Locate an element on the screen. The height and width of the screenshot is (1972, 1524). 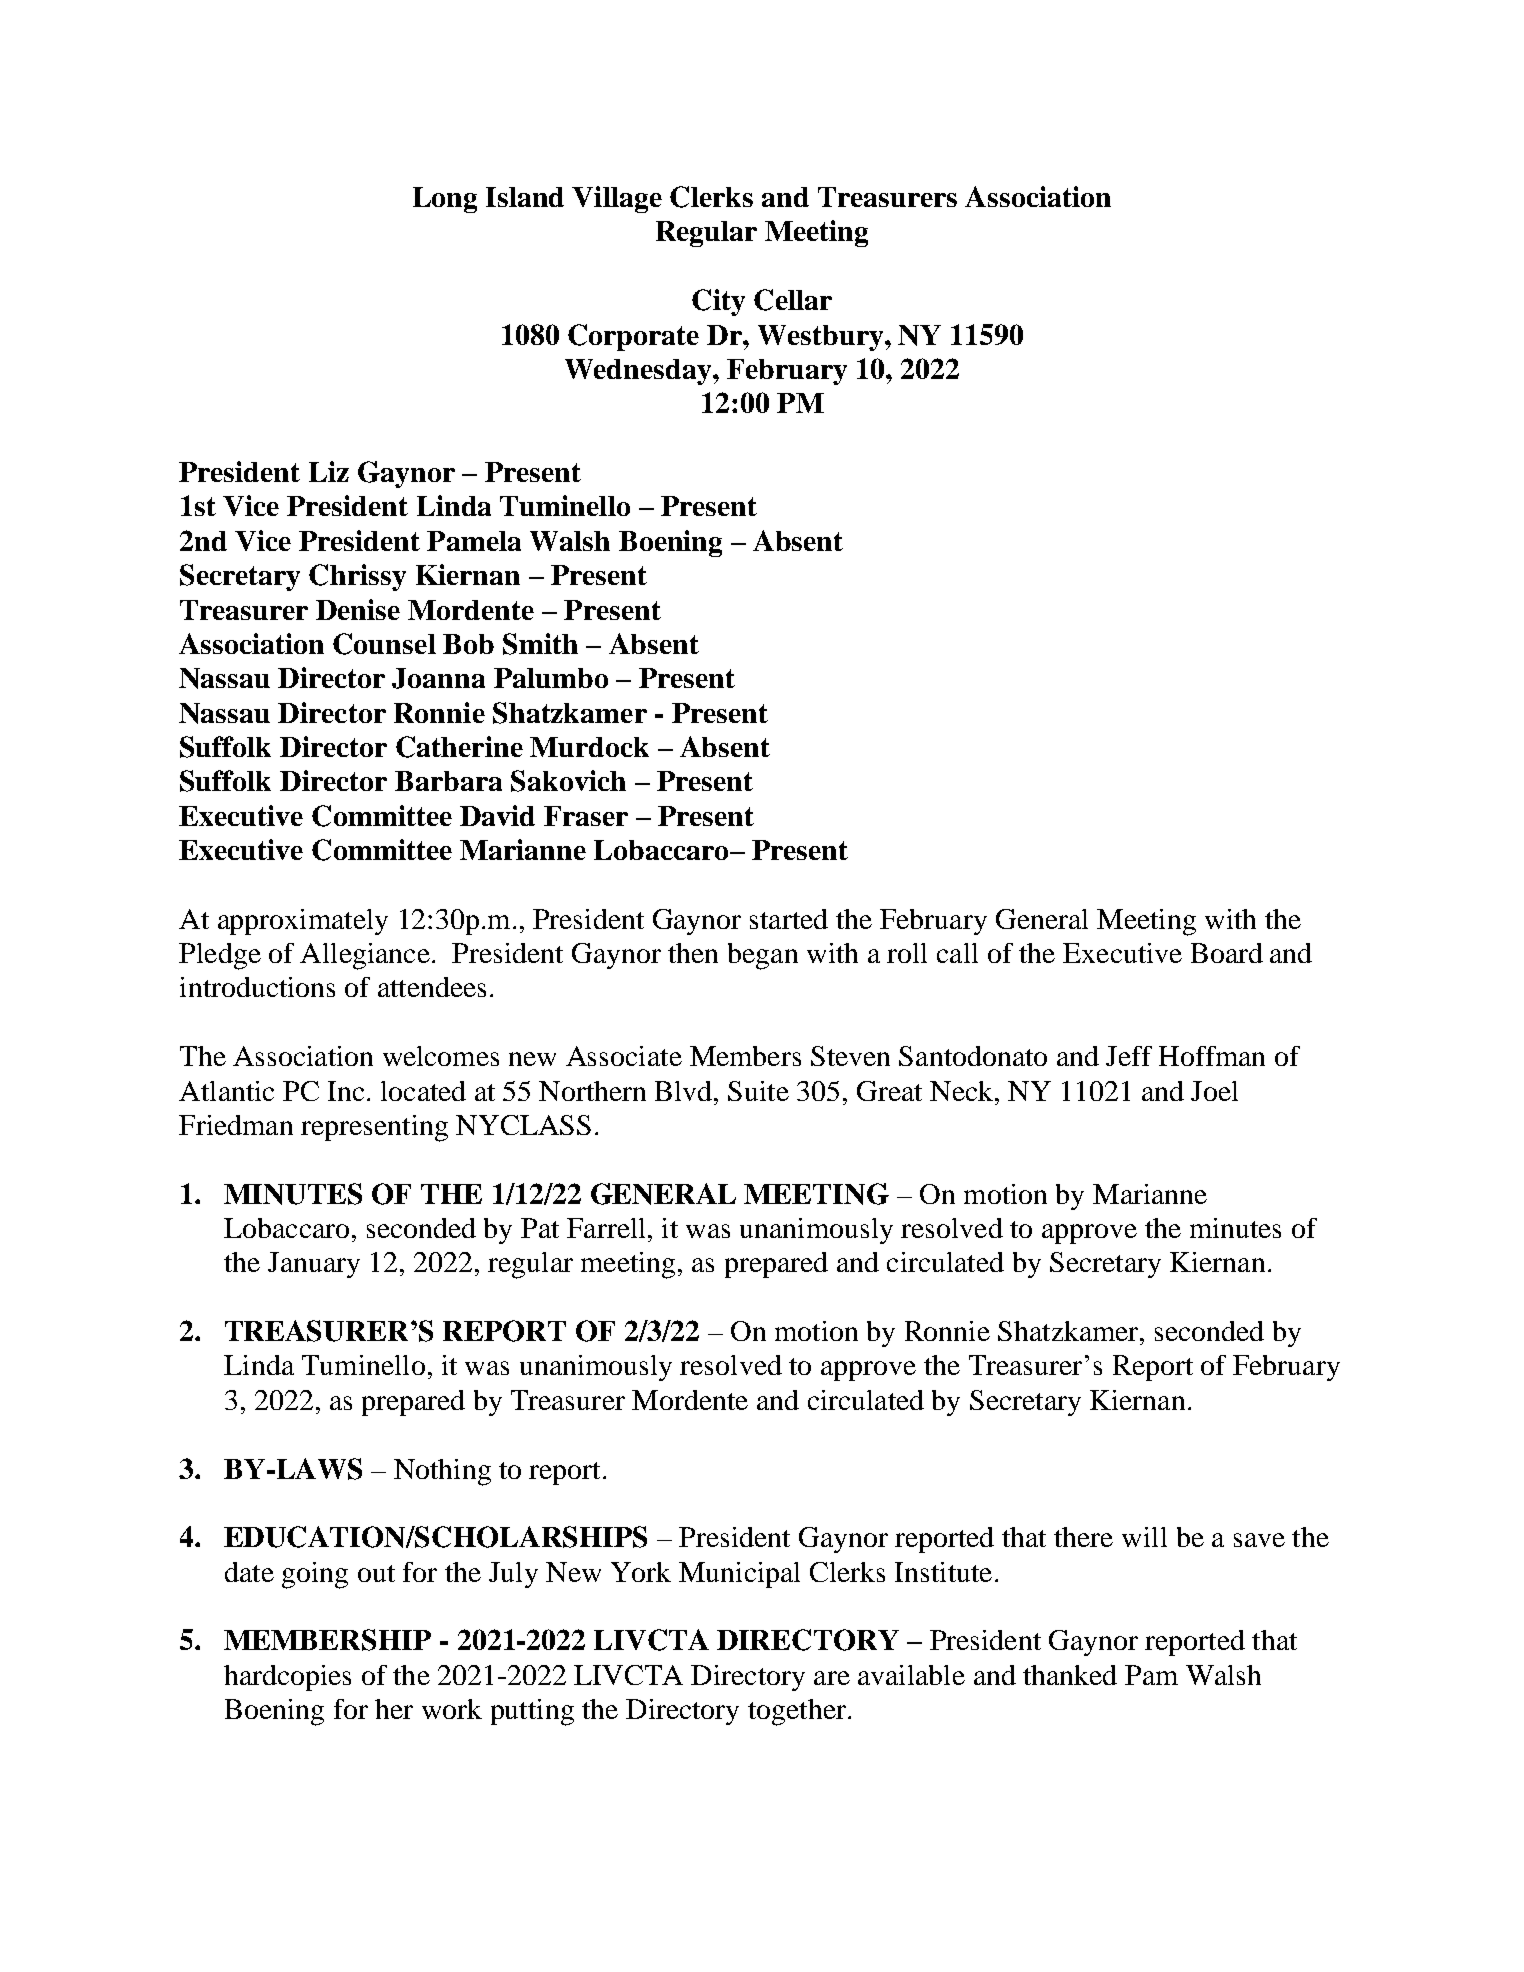
Board is located at coordinates (1227, 953).
